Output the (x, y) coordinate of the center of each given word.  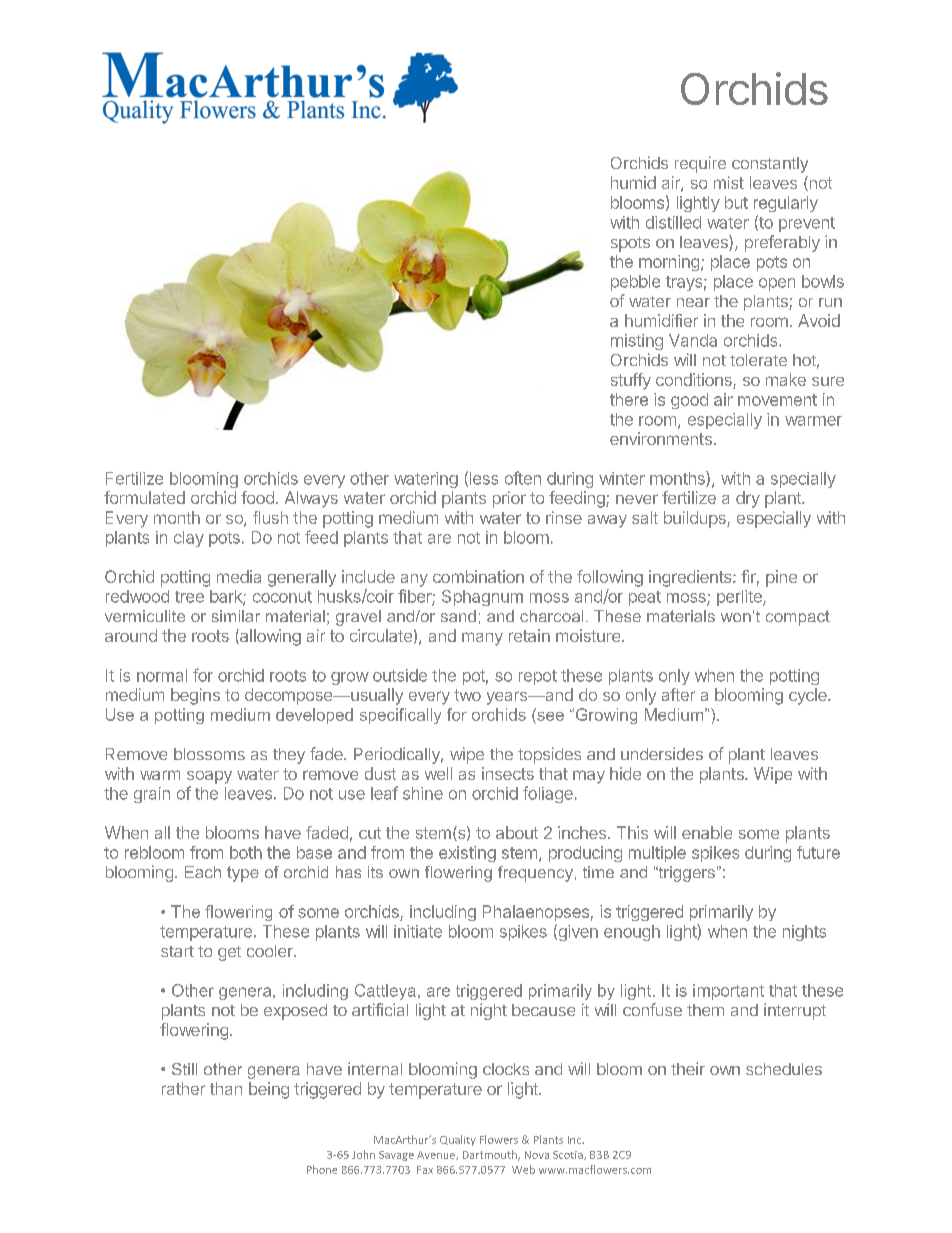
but (736, 202)
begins (195, 696)
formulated (144, 497)
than (226, 1088)
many (482, 639)
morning (669, 263)
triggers (685, 874)
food (257, 497)
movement (777, 400)
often (523, 478)
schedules (784, 1069)
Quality (458, 1140)
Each (203, 872)
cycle (809, 696)
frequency (535, 874)
